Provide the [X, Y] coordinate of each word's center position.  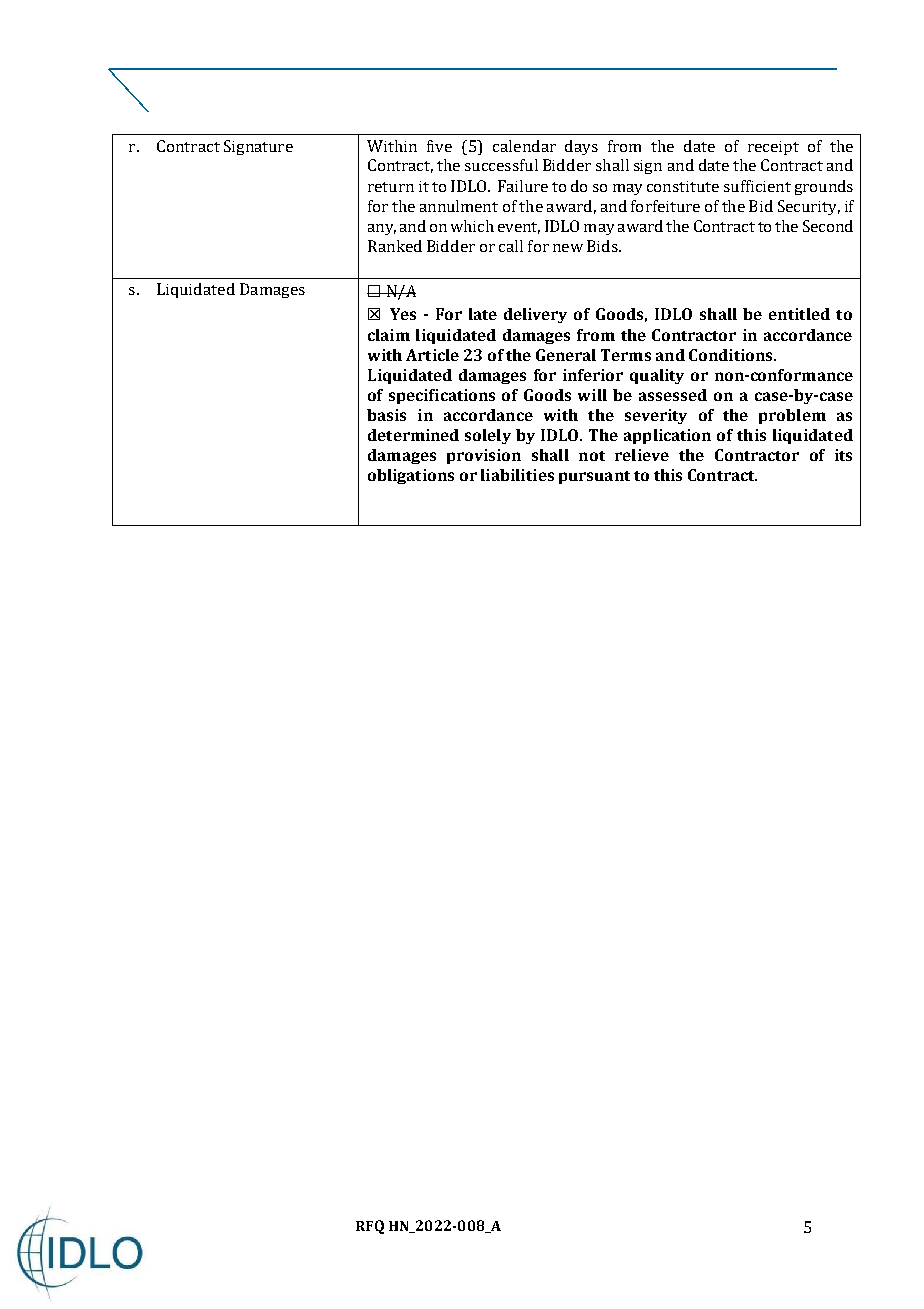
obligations [411, 476]
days [581, 147]
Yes [403, 314]
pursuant [594, 477]
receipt [773, 148]
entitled [799, 314]
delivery [535, 315]
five [439, 146]
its [843, 455]
